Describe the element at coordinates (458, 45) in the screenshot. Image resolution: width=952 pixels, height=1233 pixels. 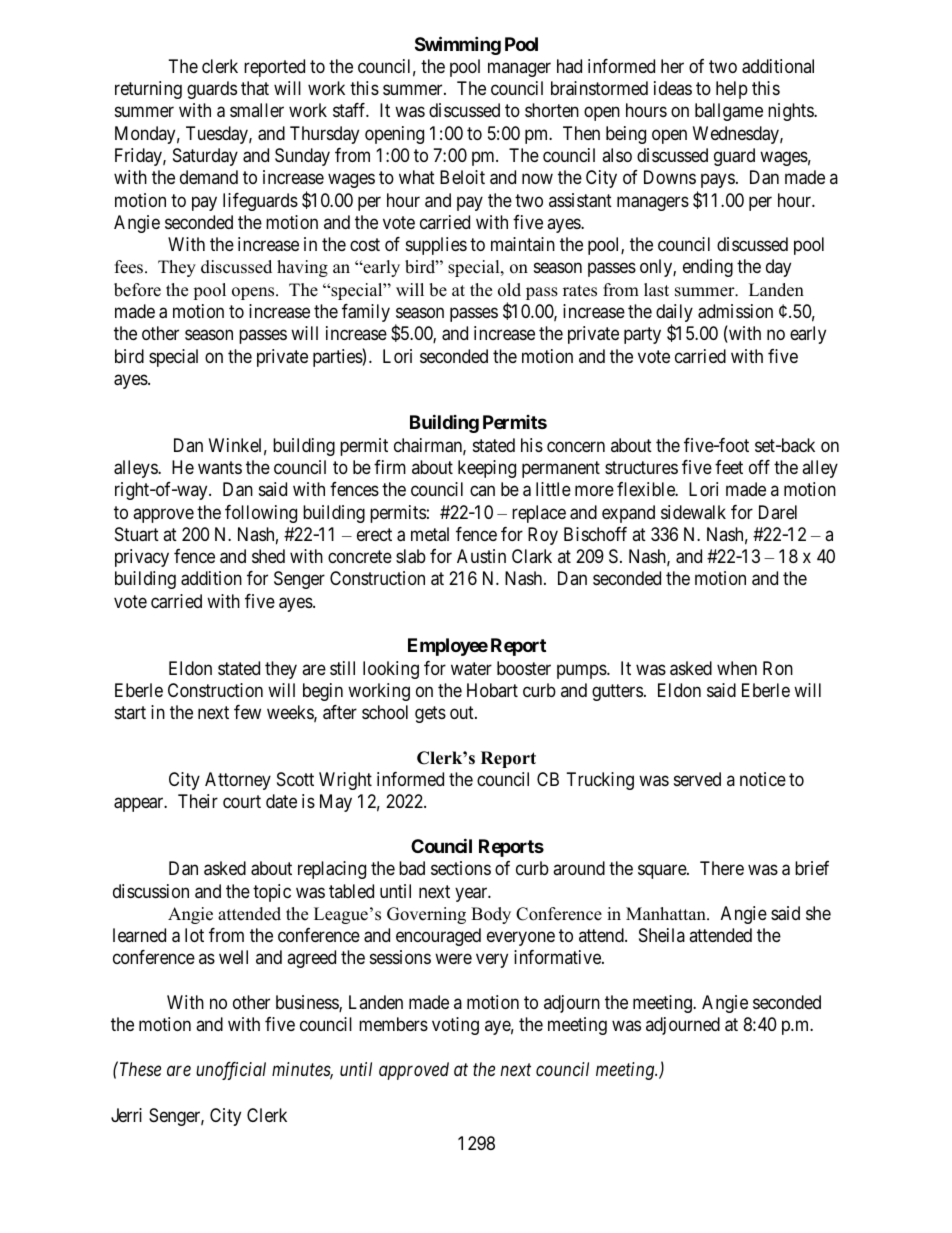
I see `Swimming` at that location.
